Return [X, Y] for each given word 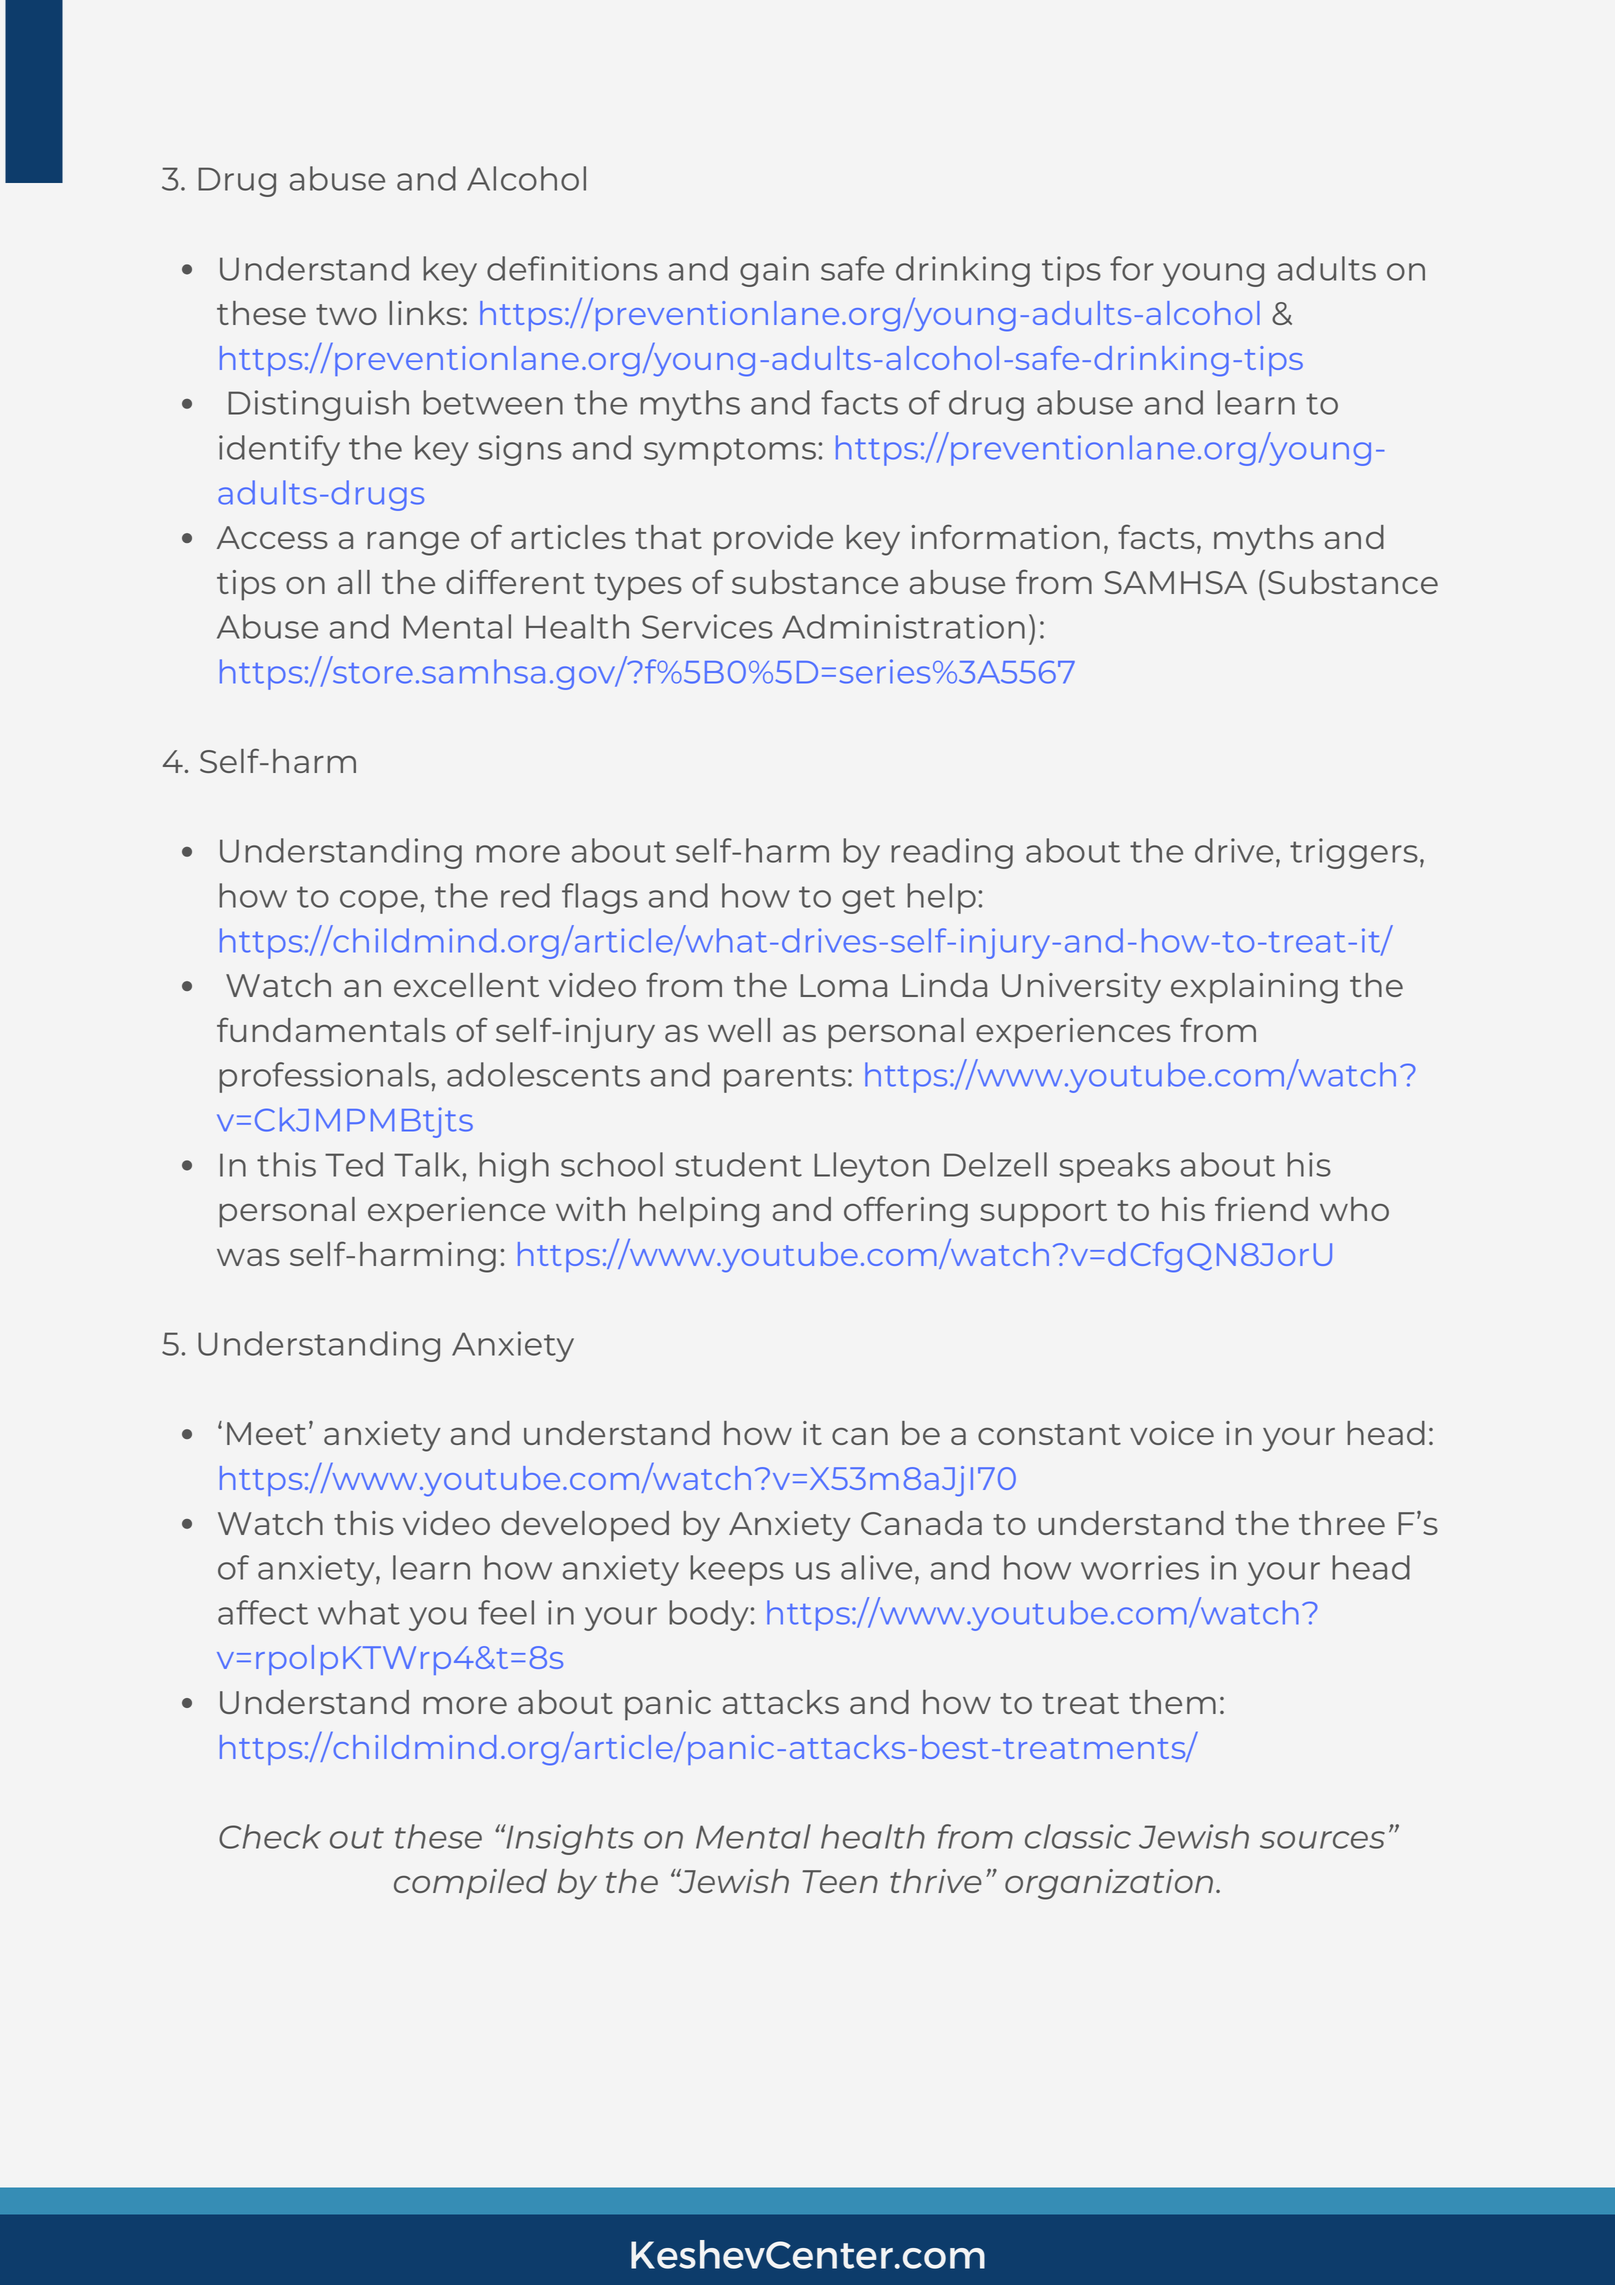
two [346, 314]
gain [774, 271]
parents [785, 1079]
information [1006, 536]
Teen [840, 1881]
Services [707, 626]
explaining [1254, 988]
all [354, 582]
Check [270, 1836]
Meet [266, 1433]
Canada [921, 1523]
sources [1322, 1840]
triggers [1354, 853]
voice [1172, 1433]
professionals [324, 1077]
